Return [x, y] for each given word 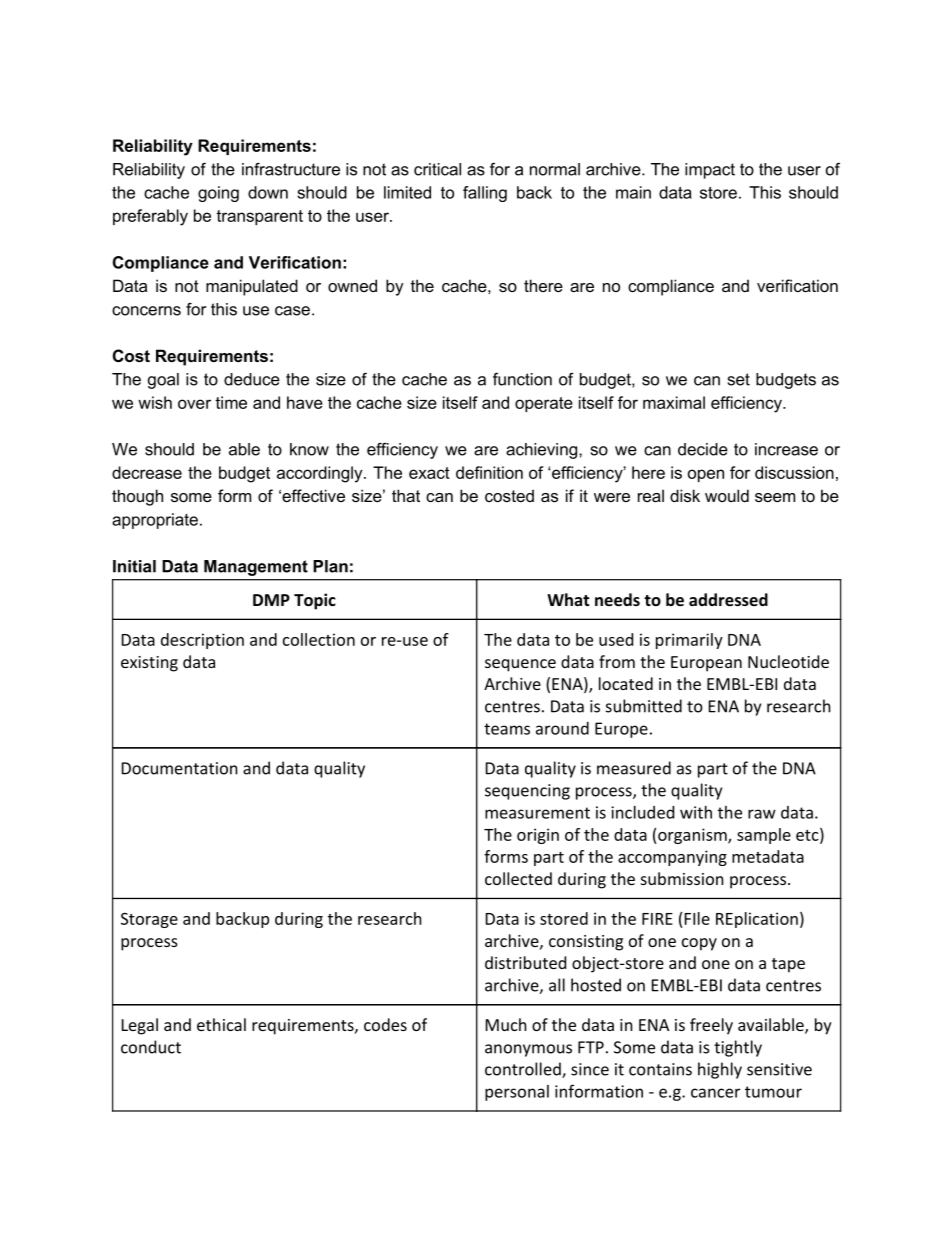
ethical [221, 1024]
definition [489, 472]
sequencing [527, 792]
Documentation [180, 768]
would [727, 495]
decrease [147, 472]
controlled [524, 1070]
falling [485, 194]
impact [710, 171]
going [218, 194]
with [696, 812]
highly [720, 1070]
